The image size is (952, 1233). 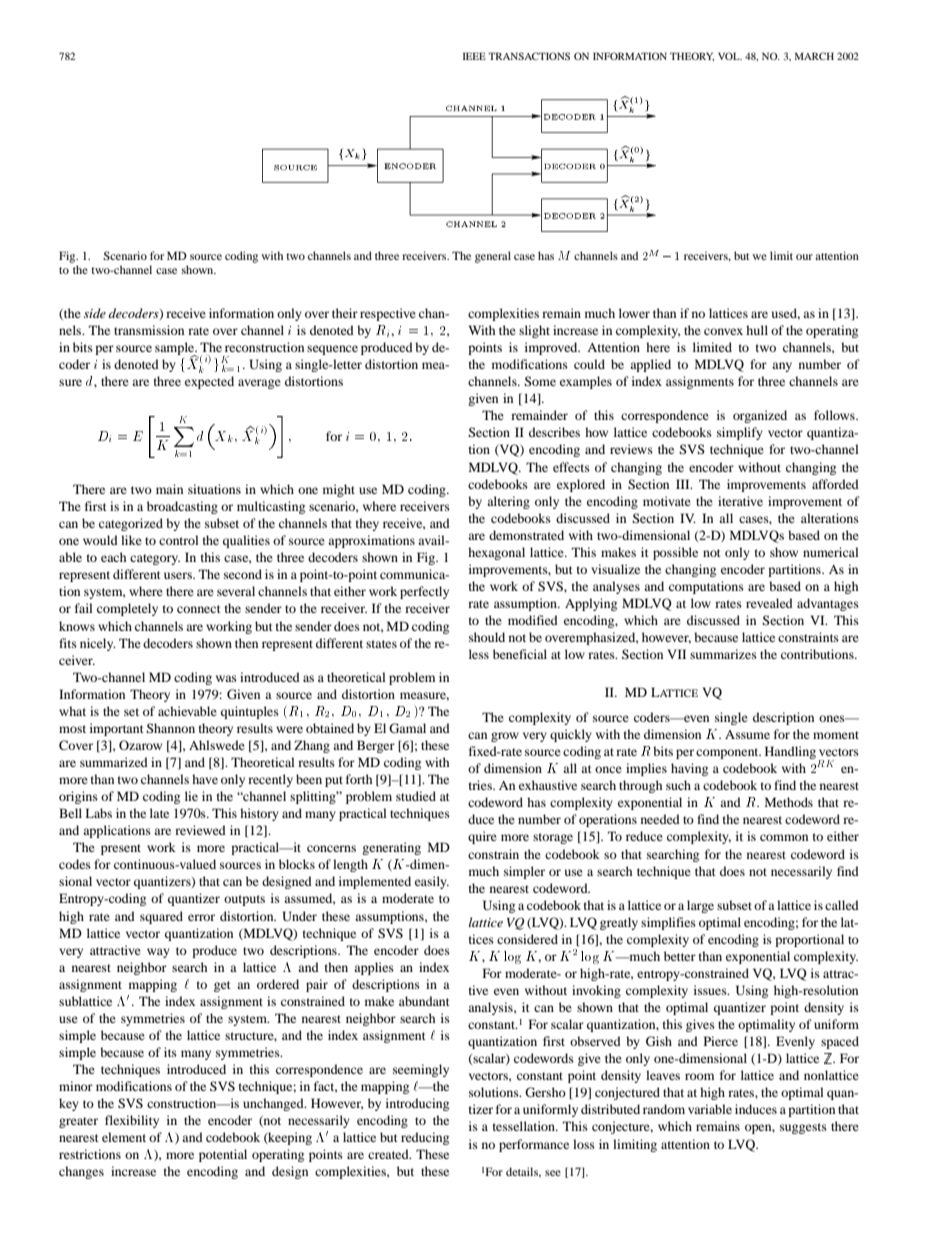 What do you see at coordinates (432, 882) in the screenshot?
I see `easily` at bounding box center [432, 882].
